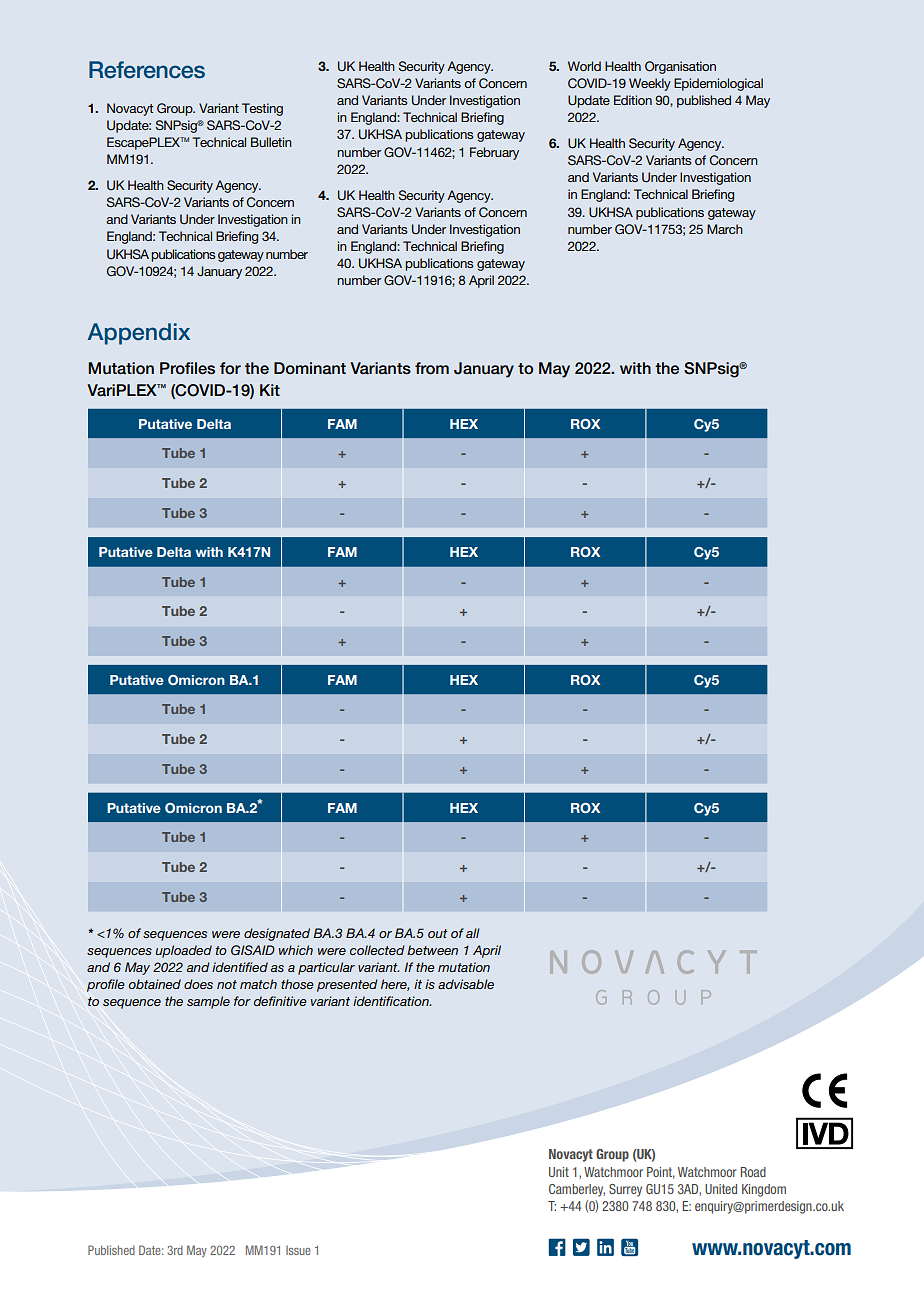 The height and width of the screenshot is (1308, 924). What do you see at coordinates (650, 84) in the screenshot?
I see `Weekly` at bounding box center [650, 84].
